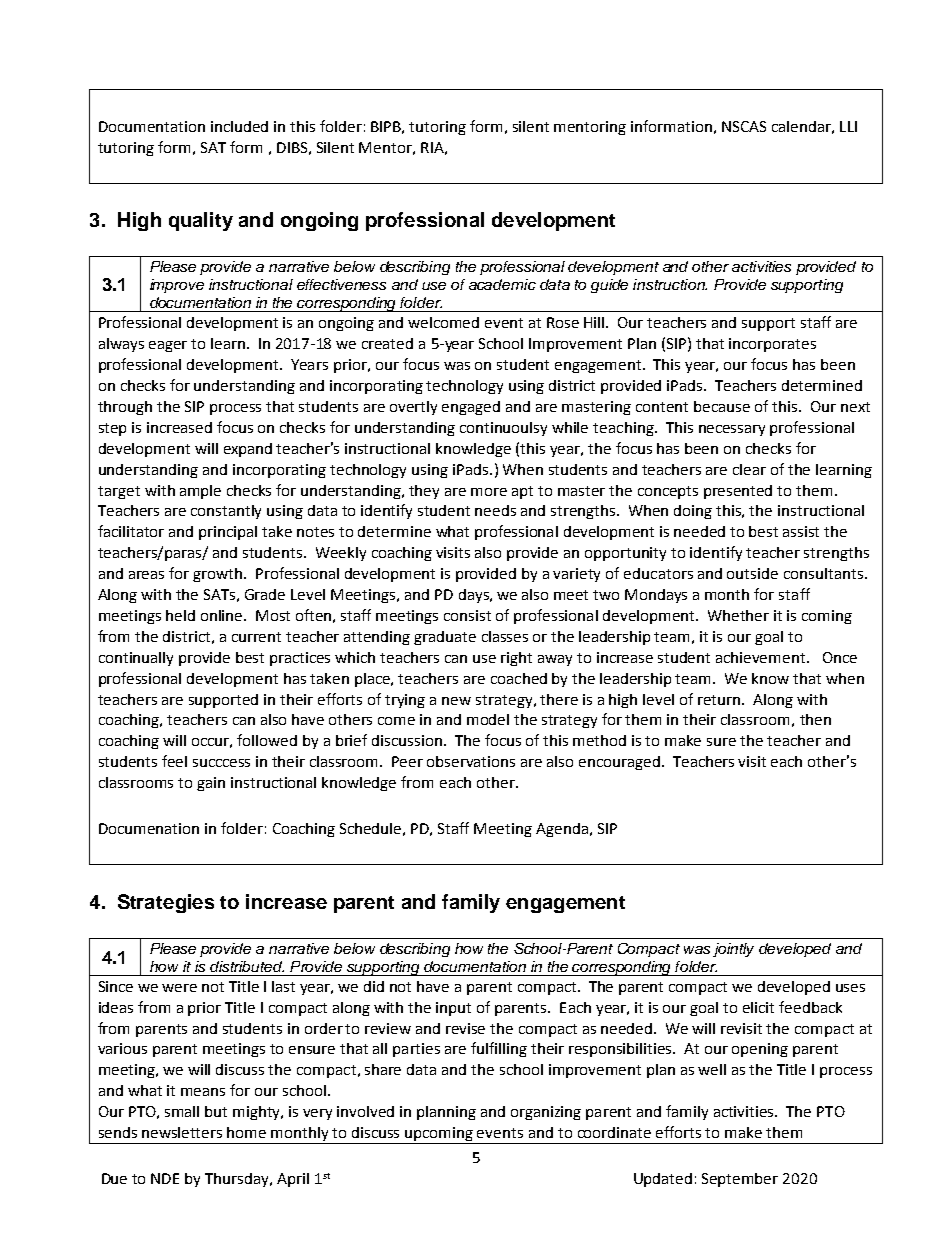 This page has width=952, height=1233. Describe the element at coordinates (505, 636) in the page. I see `classes` at that location.
